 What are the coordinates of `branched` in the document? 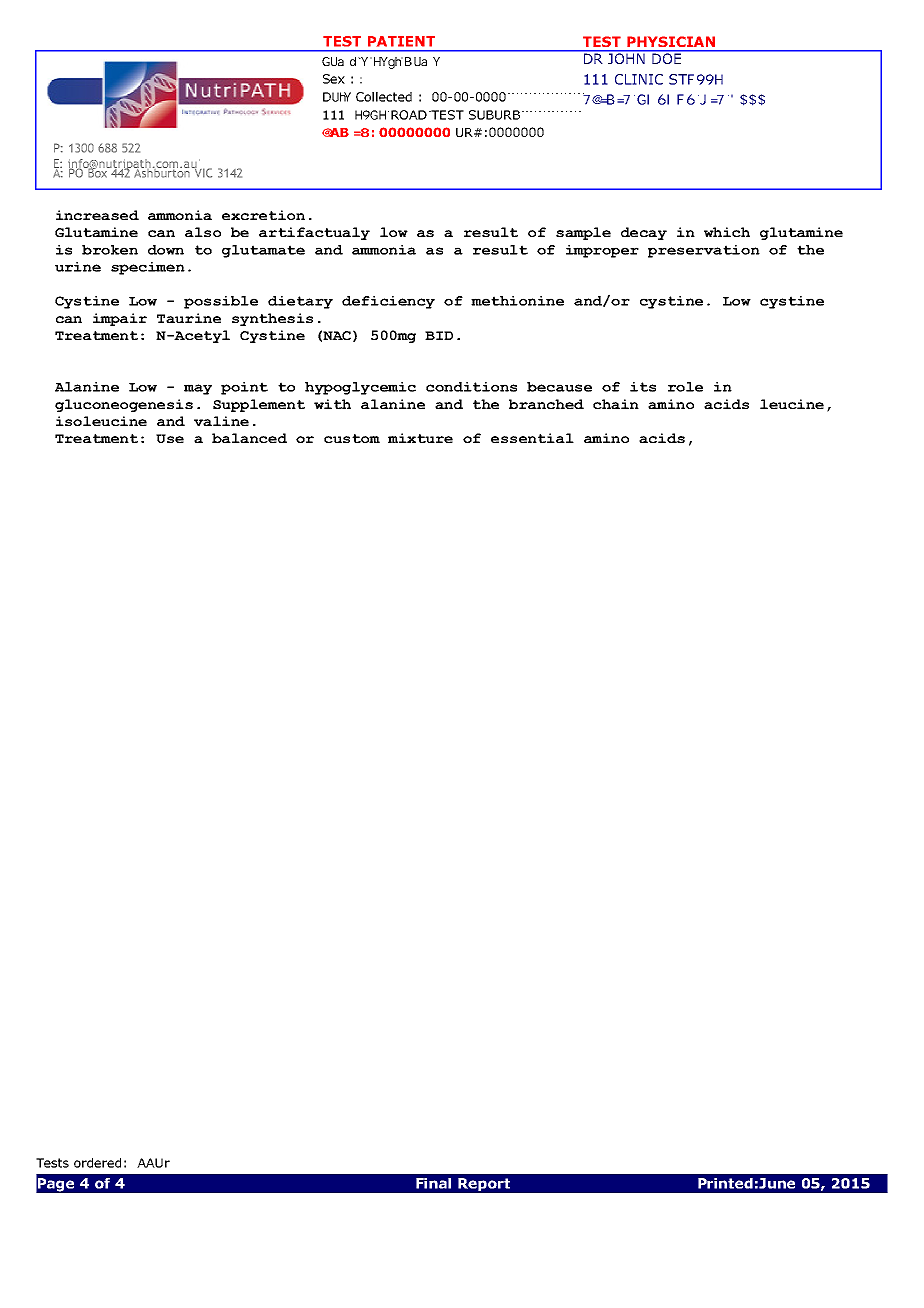 It's located at (546, 404).
